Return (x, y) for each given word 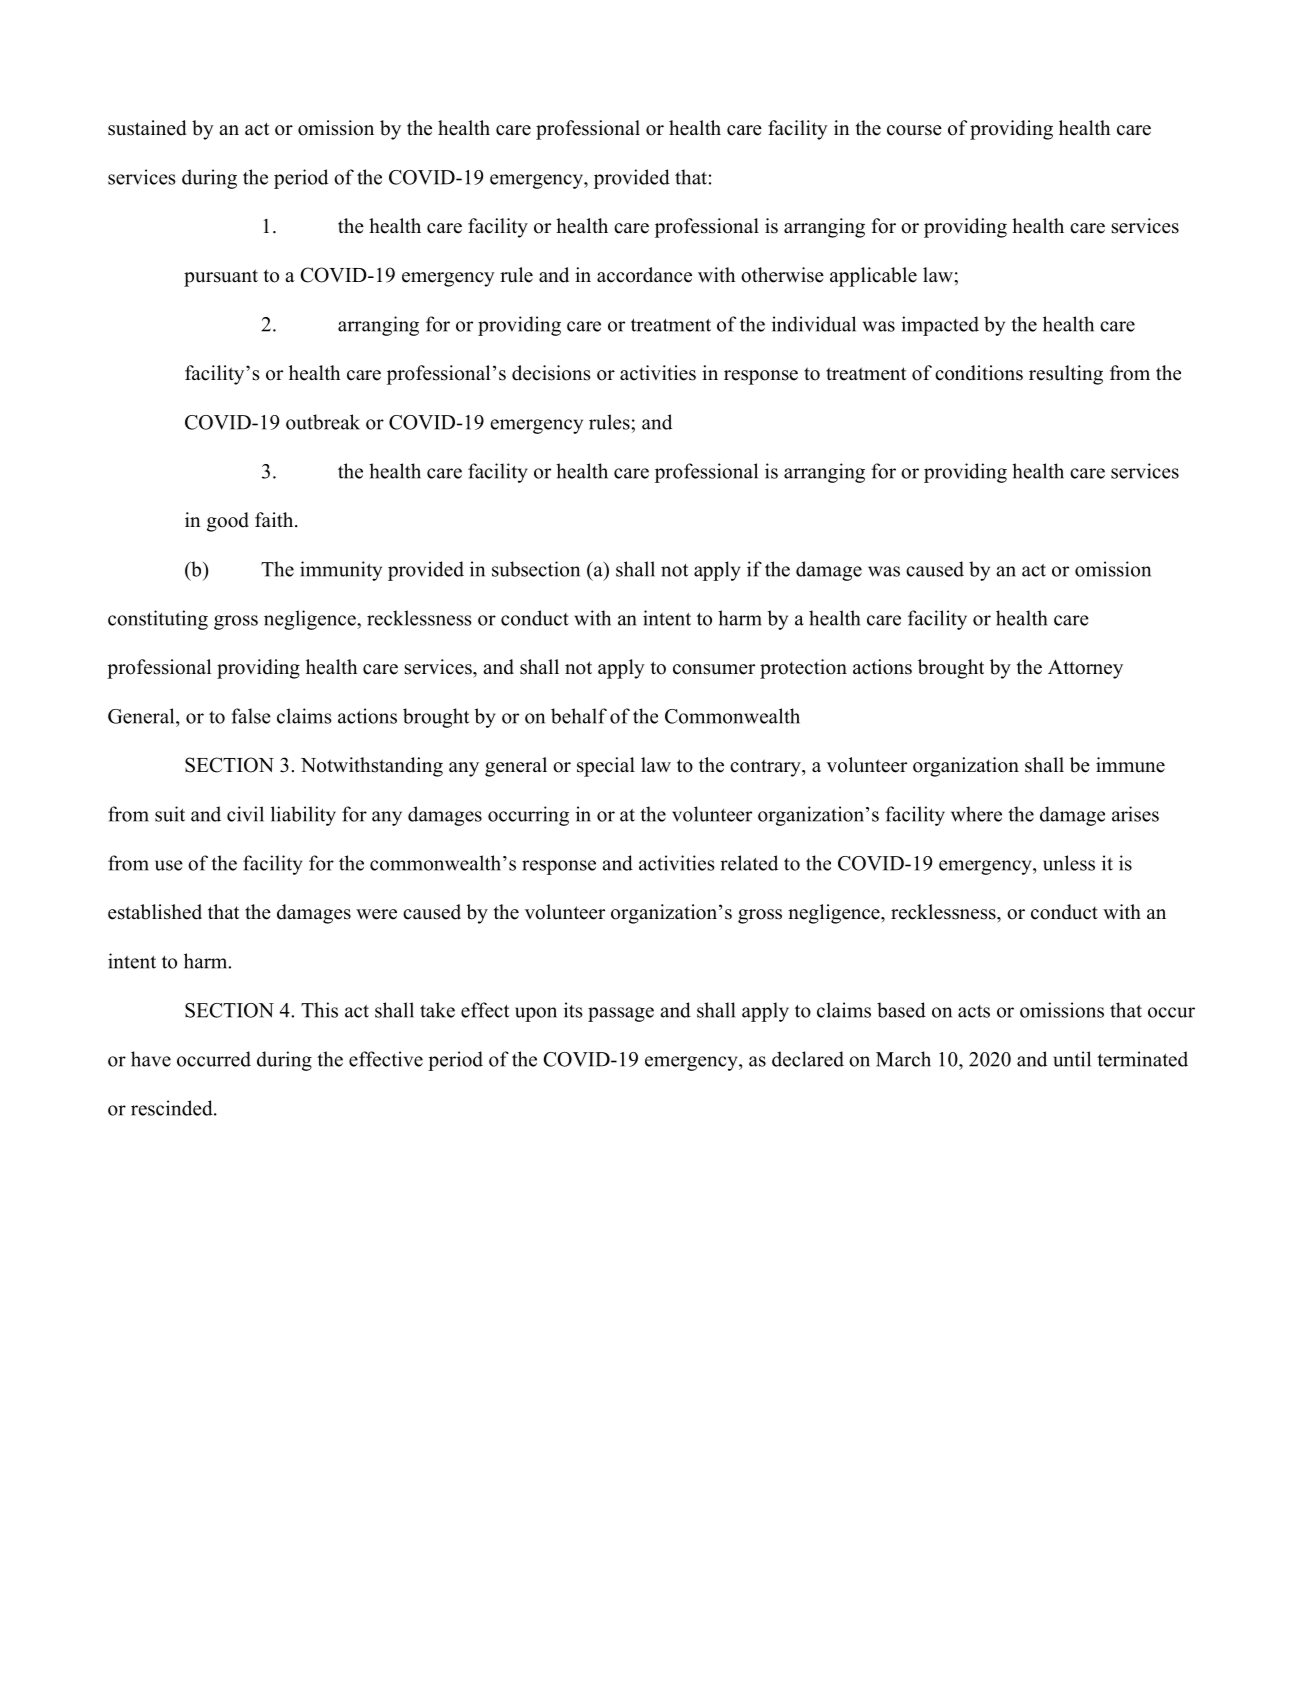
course (914, 130)
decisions (551, 373)
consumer (714, 669)
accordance (644, 275)
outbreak (323, 422)
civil (245, 814)
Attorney (1085, 669)
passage (621, 1014)
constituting (158, 620)
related (749, 863)
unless (1069, 863)
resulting (1066, 375)
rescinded (173, 1108)
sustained (147, 128)
